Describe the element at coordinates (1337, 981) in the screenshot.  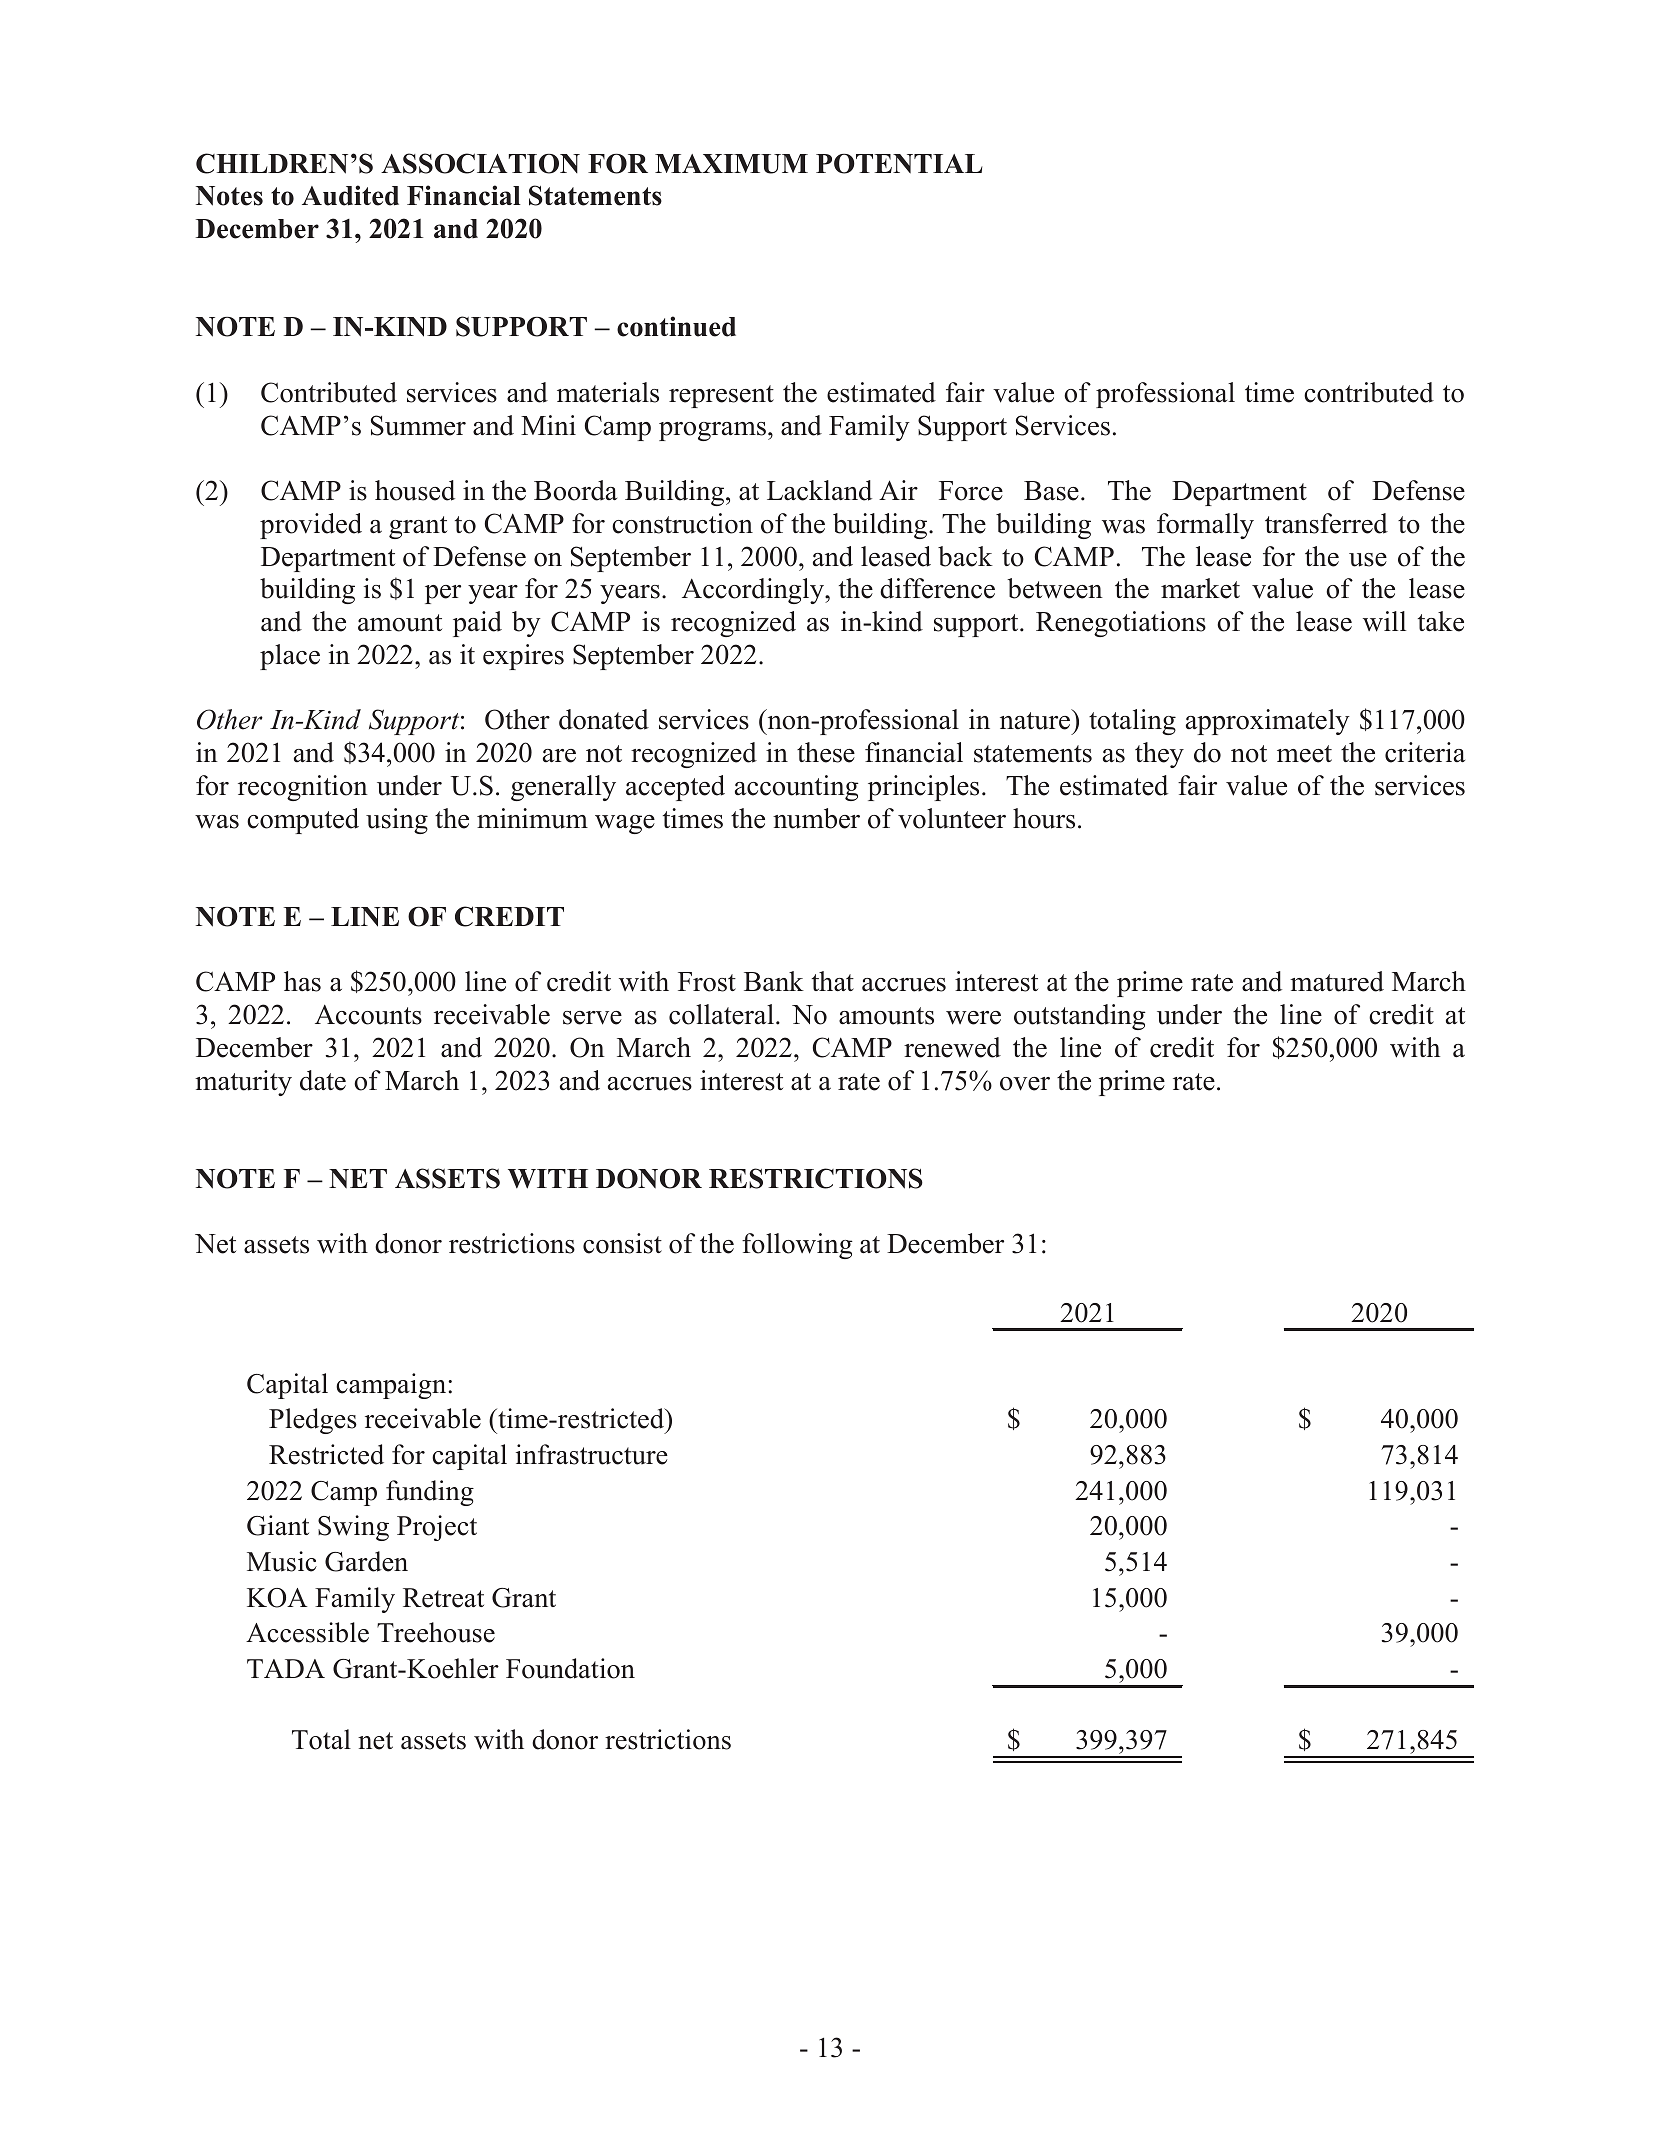
I see `matured` at that location.
